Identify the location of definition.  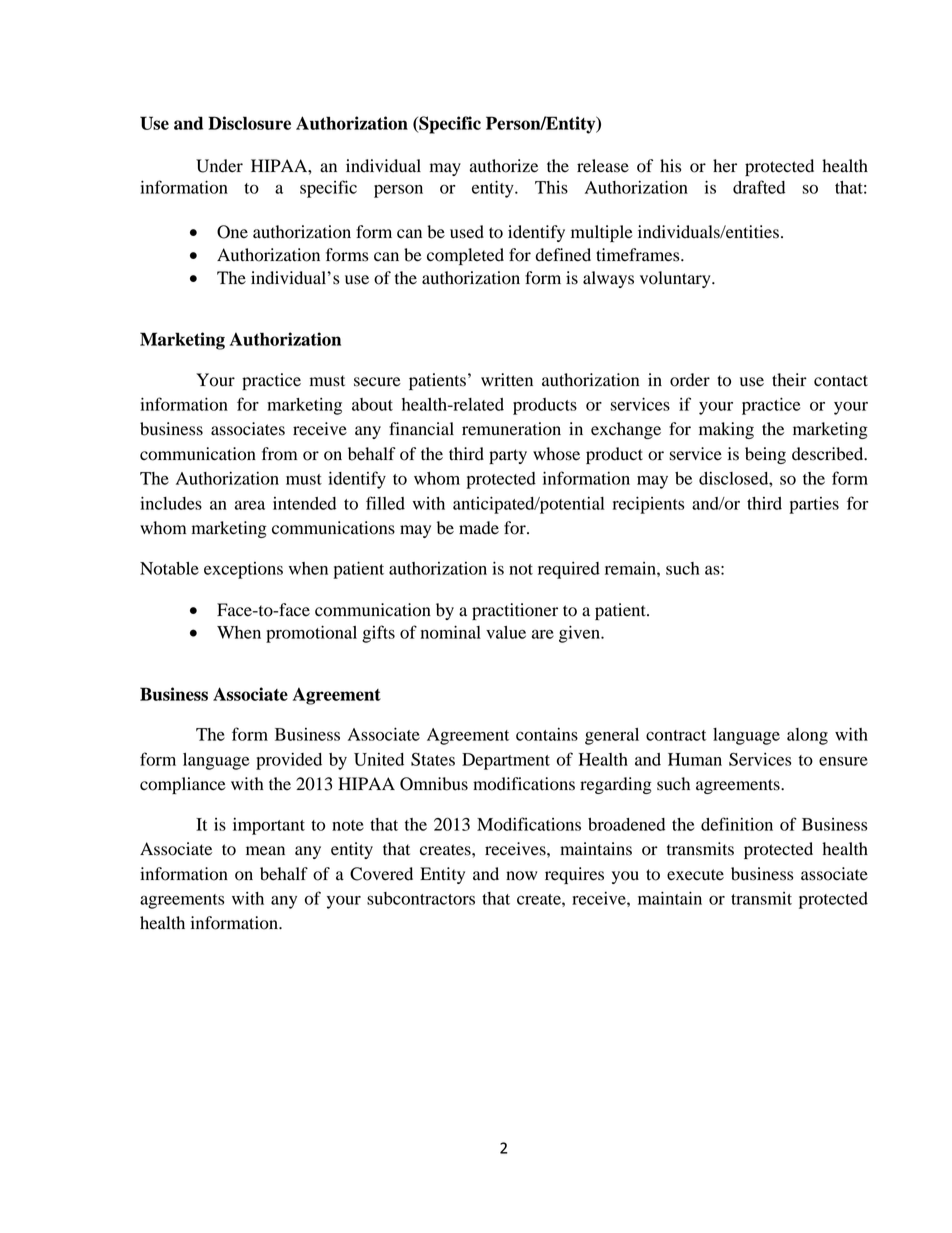
(737, 824).
